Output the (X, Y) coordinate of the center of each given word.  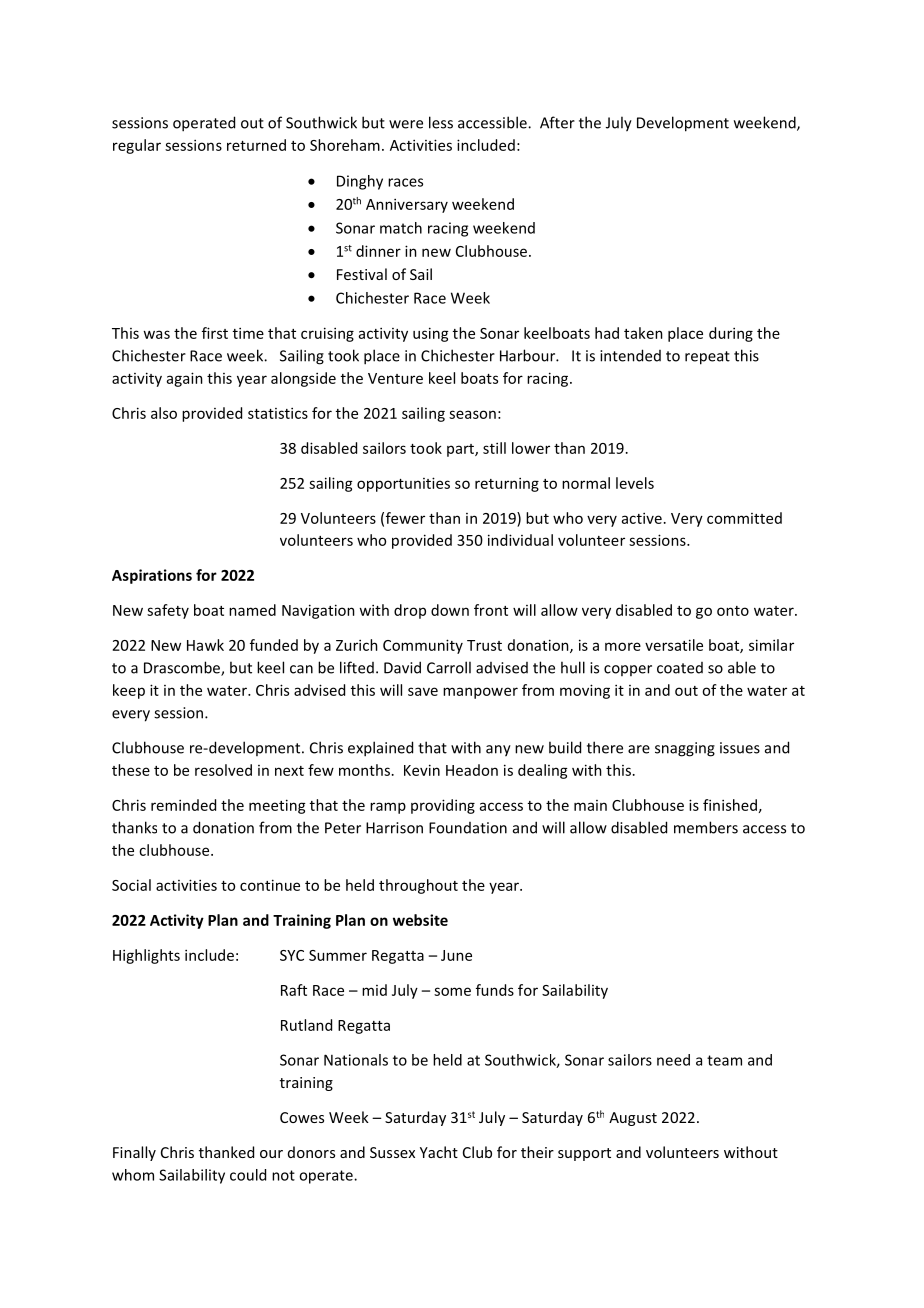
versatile (674, 645)
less (441, 122)
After (557, 122)
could (248, 1175)
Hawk (205, 645)
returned (256, 145)
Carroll (449, 667)
